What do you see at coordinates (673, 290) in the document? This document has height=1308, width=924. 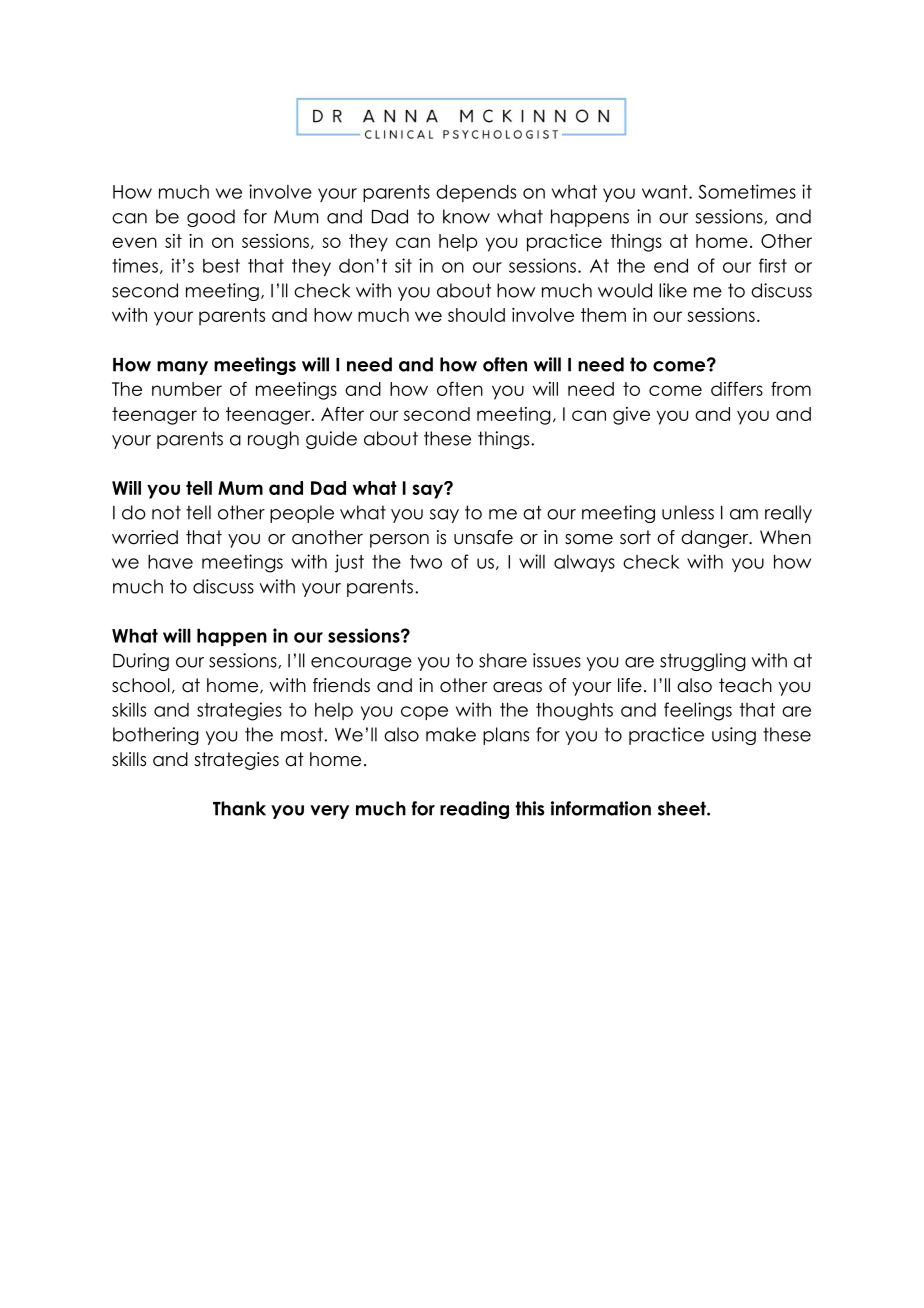 I see `like` at bounding box center [673, 290].
